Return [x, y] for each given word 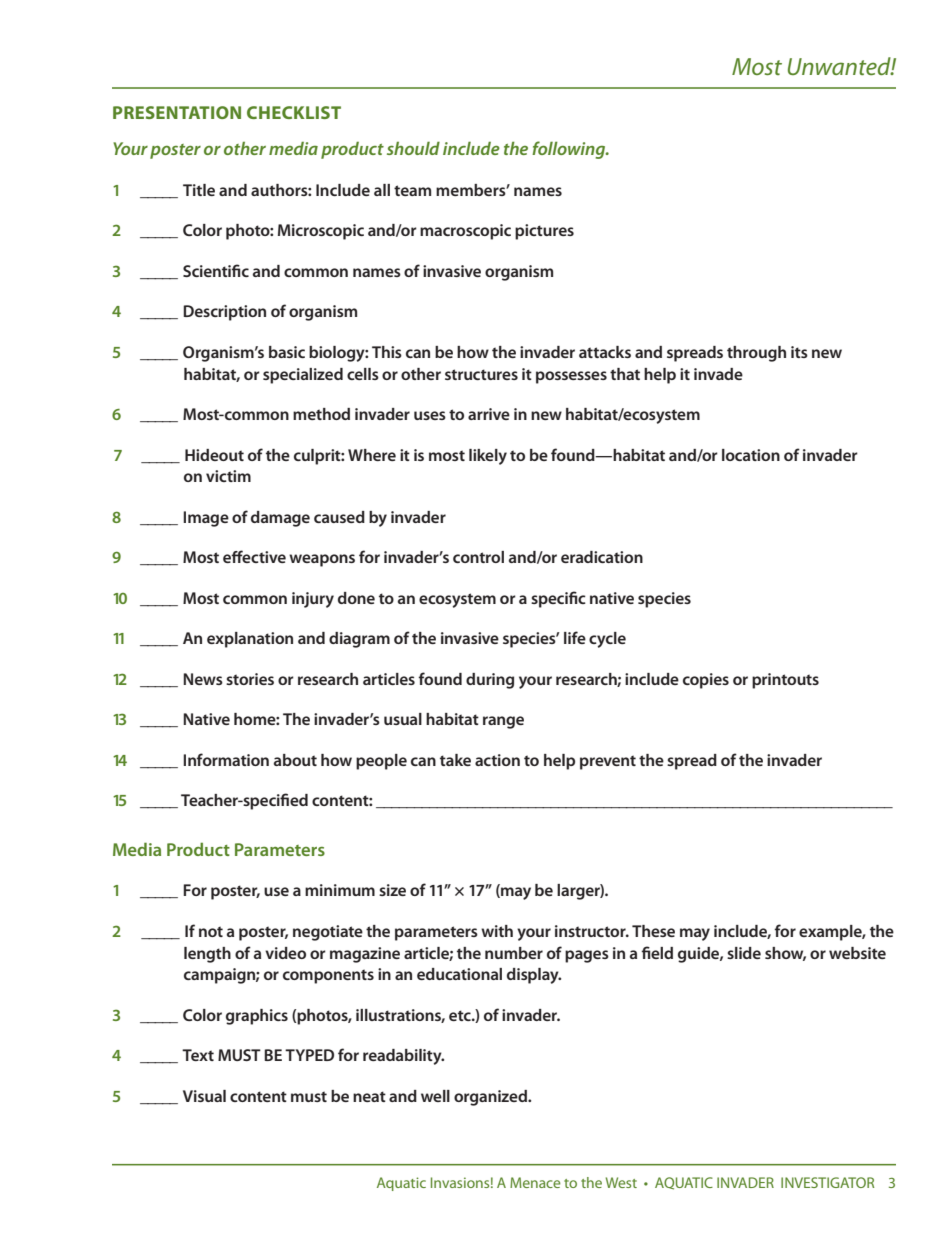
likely [488, 457]
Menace [535, 1182]
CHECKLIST [294, 112]
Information [226, 759]
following [570, 150]
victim [228, 476]
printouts [785, 681]
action [497, 760]
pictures [544, 232]
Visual [204, 1096]
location [751, 455]
